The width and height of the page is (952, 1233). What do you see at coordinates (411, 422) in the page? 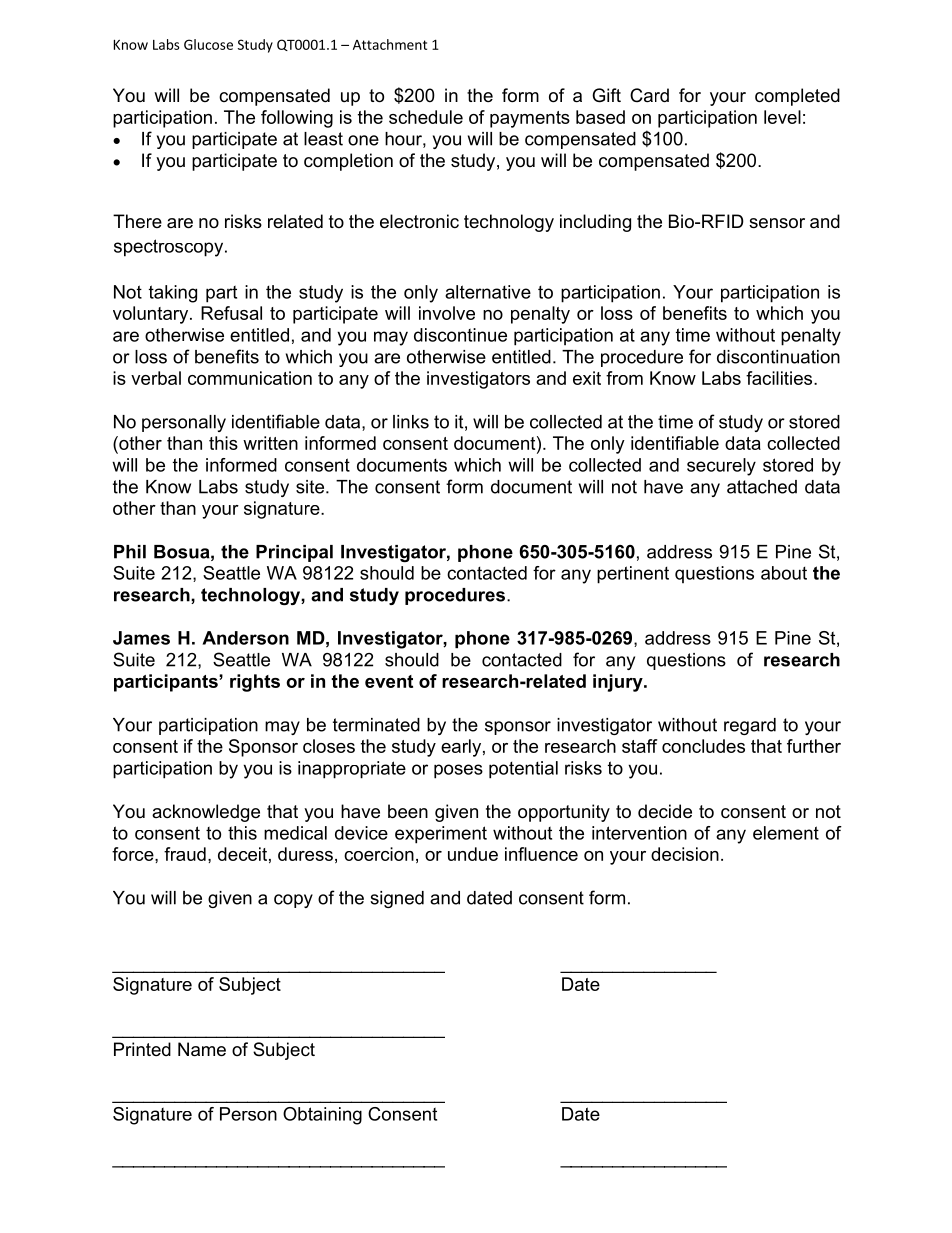
I see `links` at bounding box center [411, 422].
